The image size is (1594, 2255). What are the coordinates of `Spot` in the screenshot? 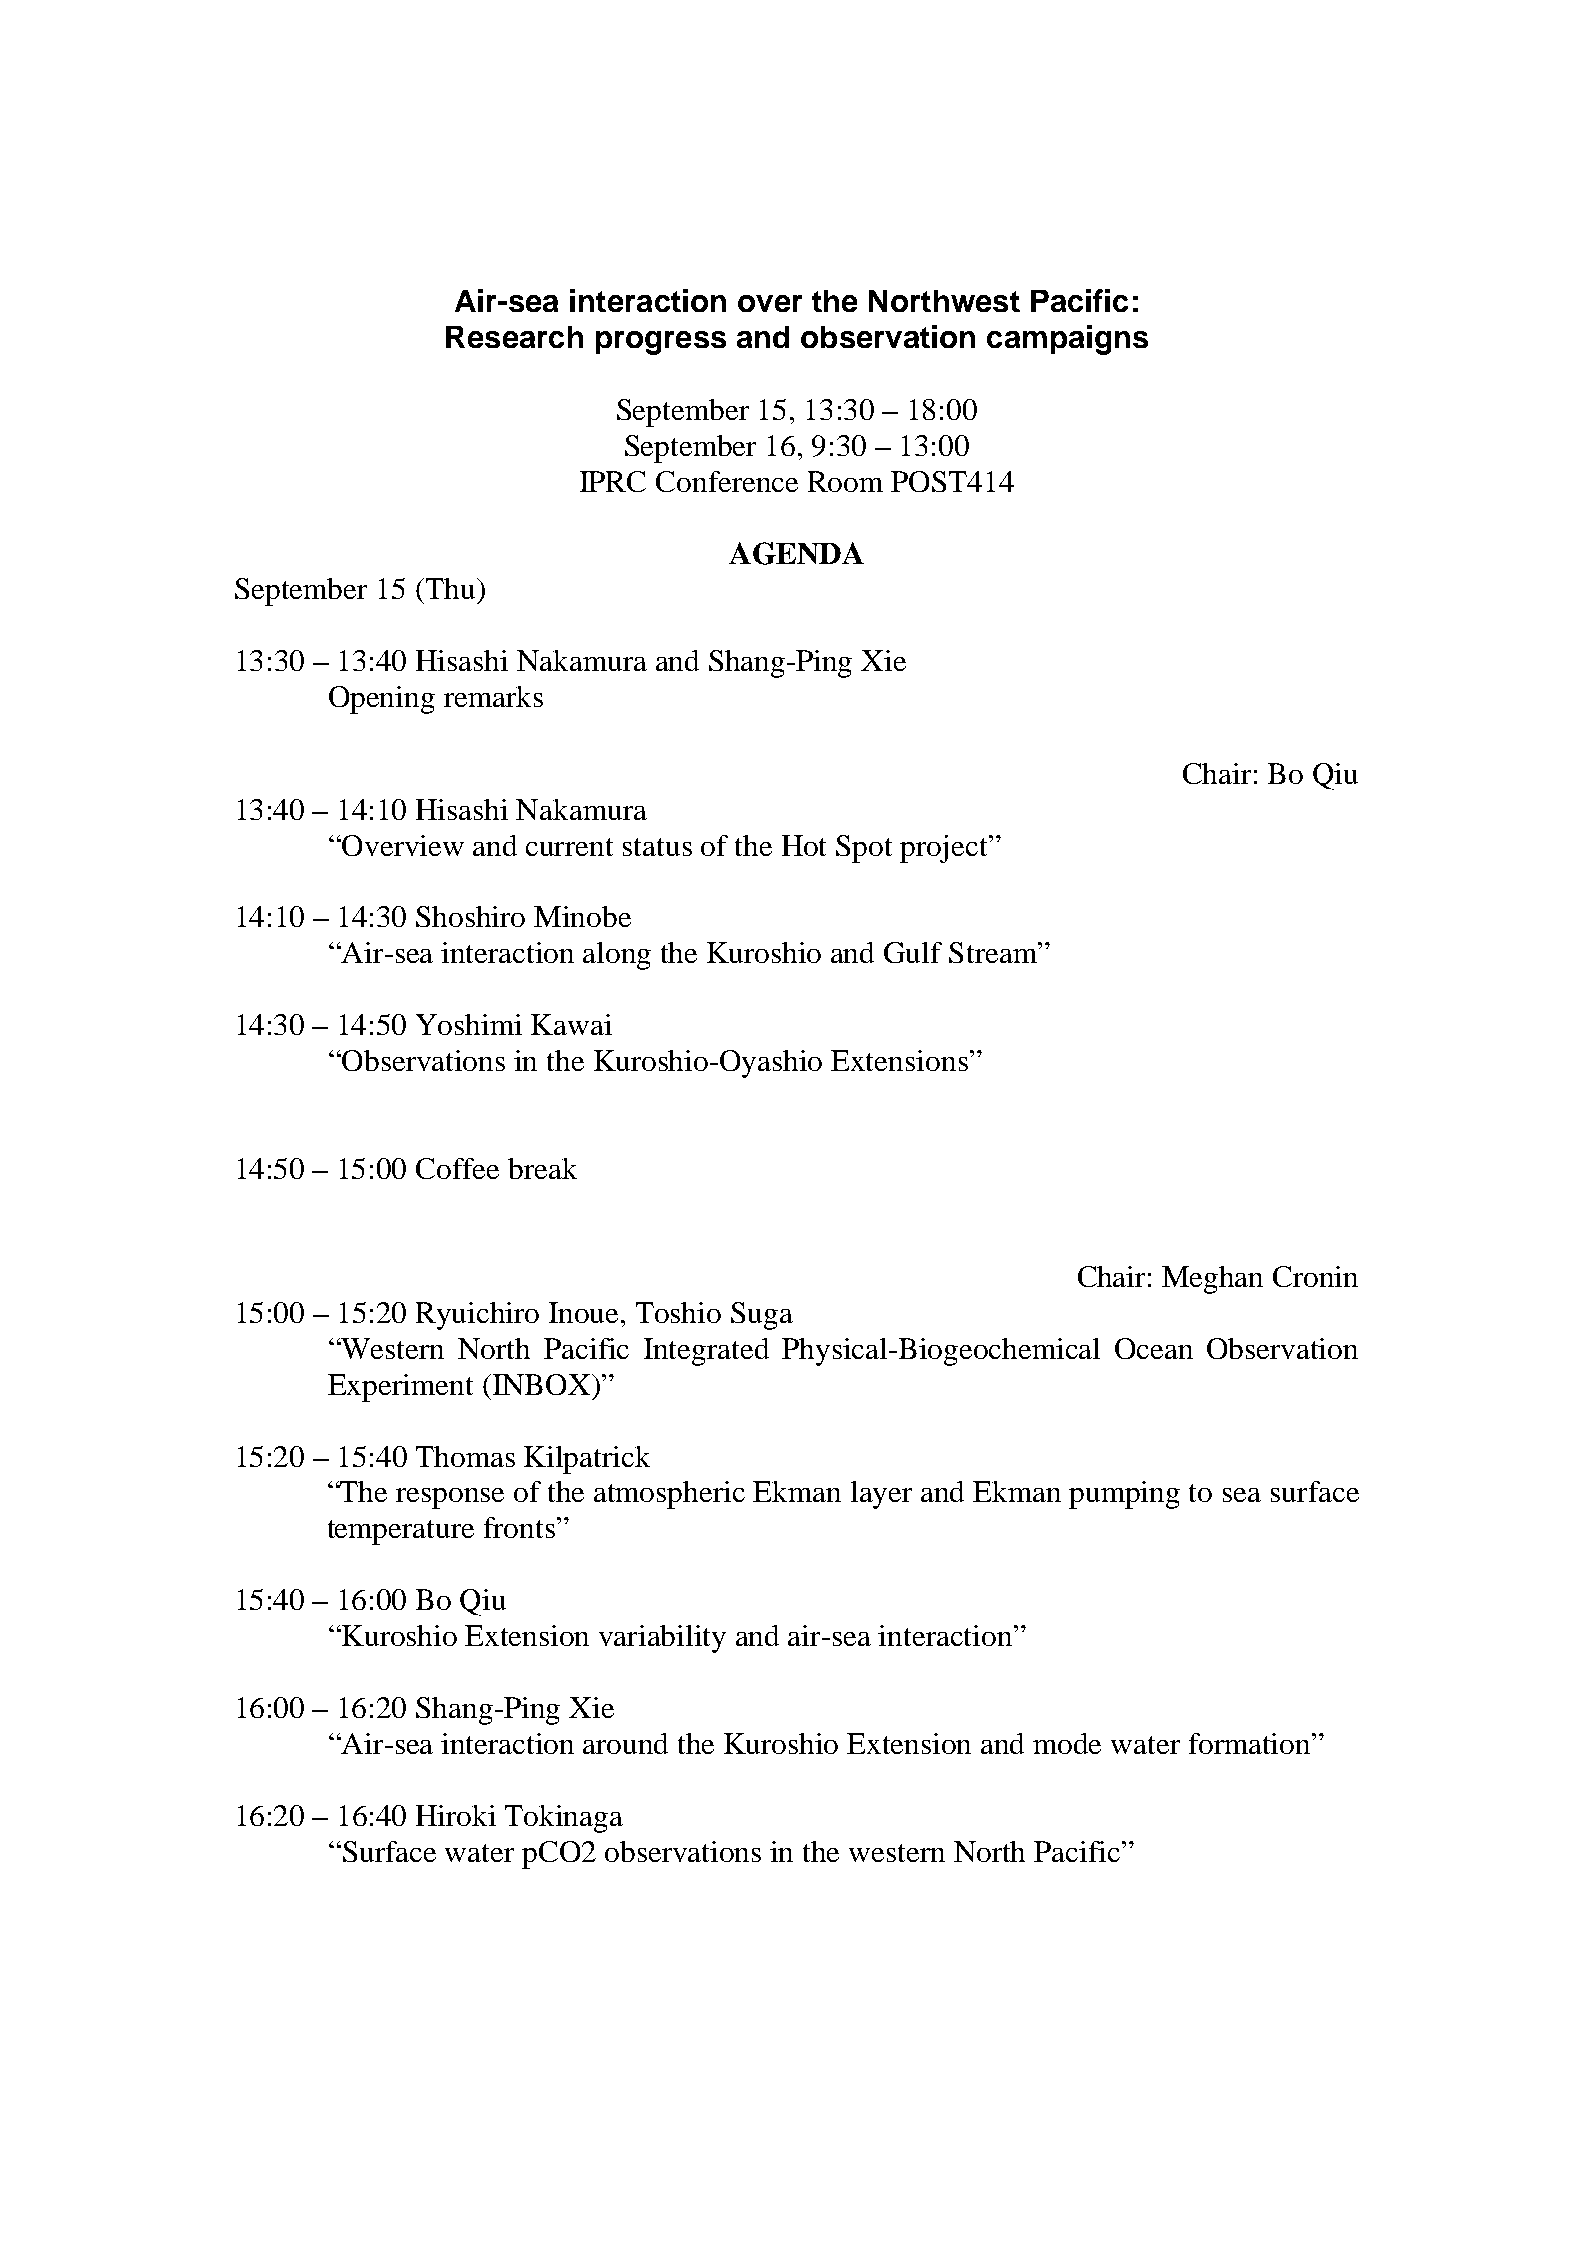 It's located at (864, 849).
